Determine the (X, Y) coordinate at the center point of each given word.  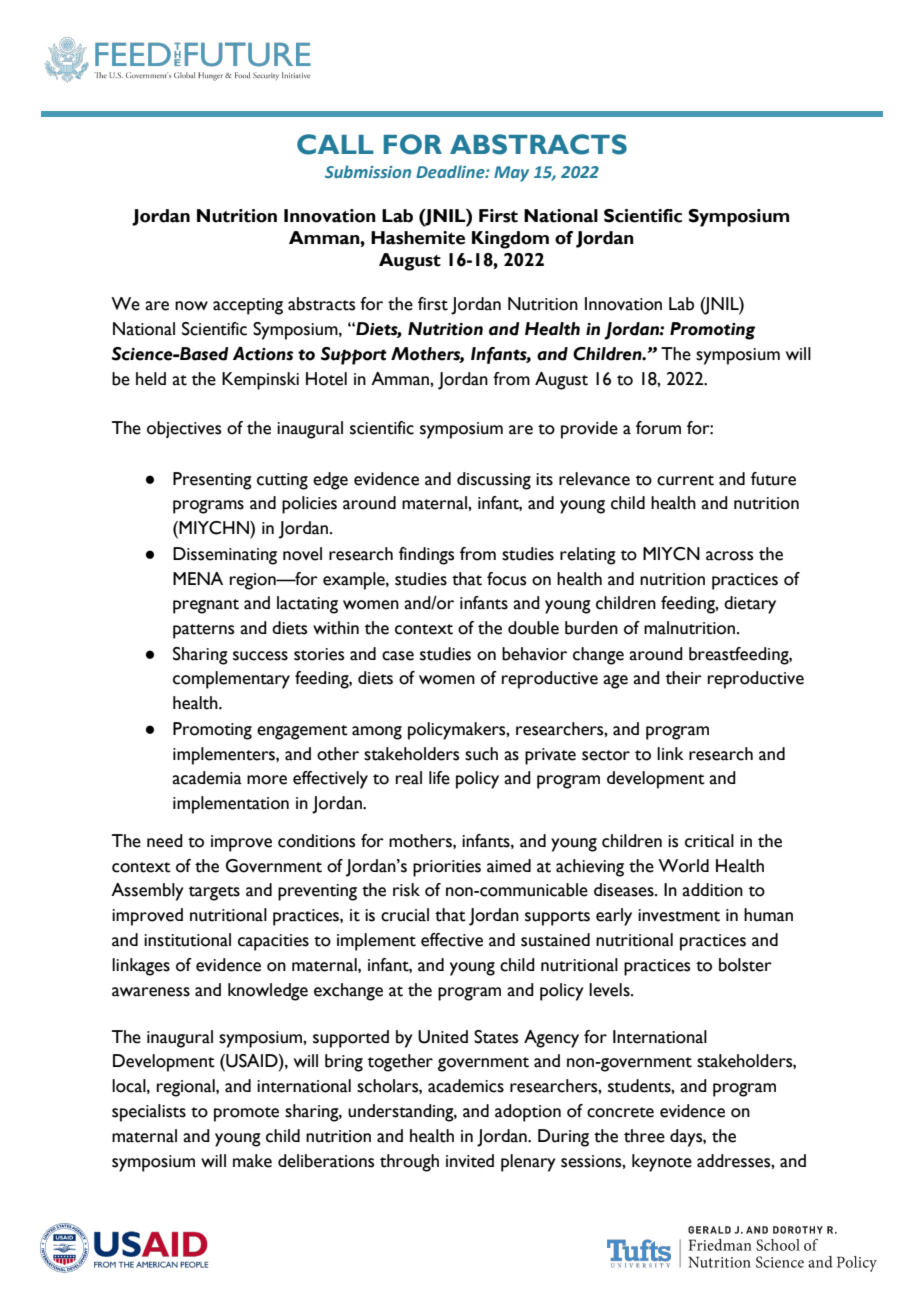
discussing (494, 481)
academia (207, 778)
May (511, 174)
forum (658, 428)
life (439, 778)
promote (246, 1114)
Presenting (212, 481)
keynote (662, 1163)
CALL (335, 144)
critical (709, 841)
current (685, 480)
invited (470, 1161)
